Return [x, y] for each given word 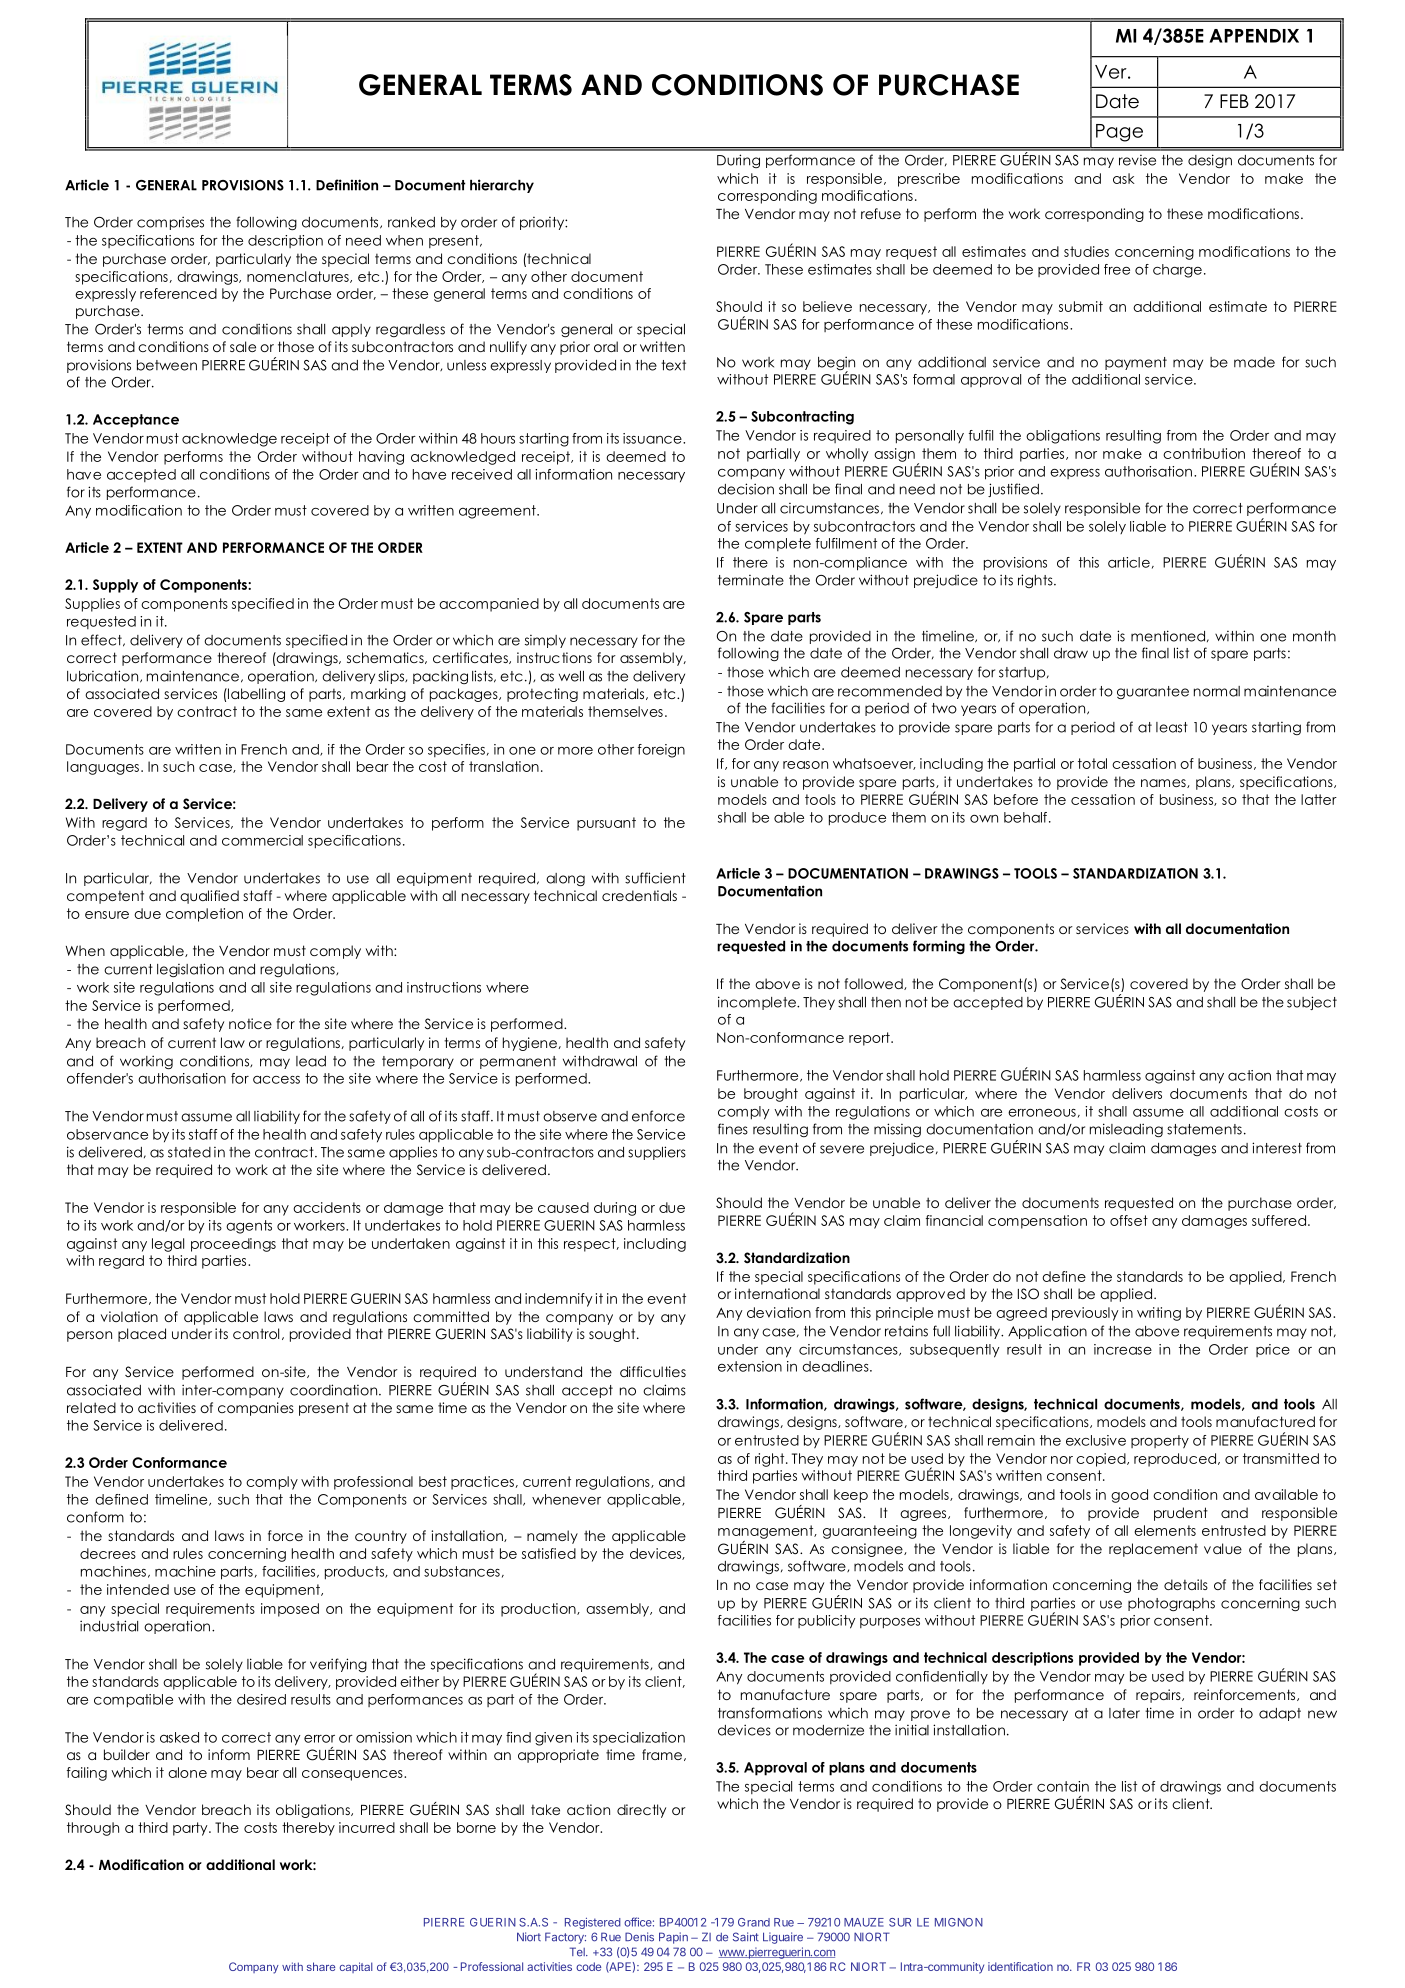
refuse [881, 213]
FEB [1234, 101]
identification [1020, 1966]
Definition [347, 185]
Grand [754, 1922]
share [321, 1966]
